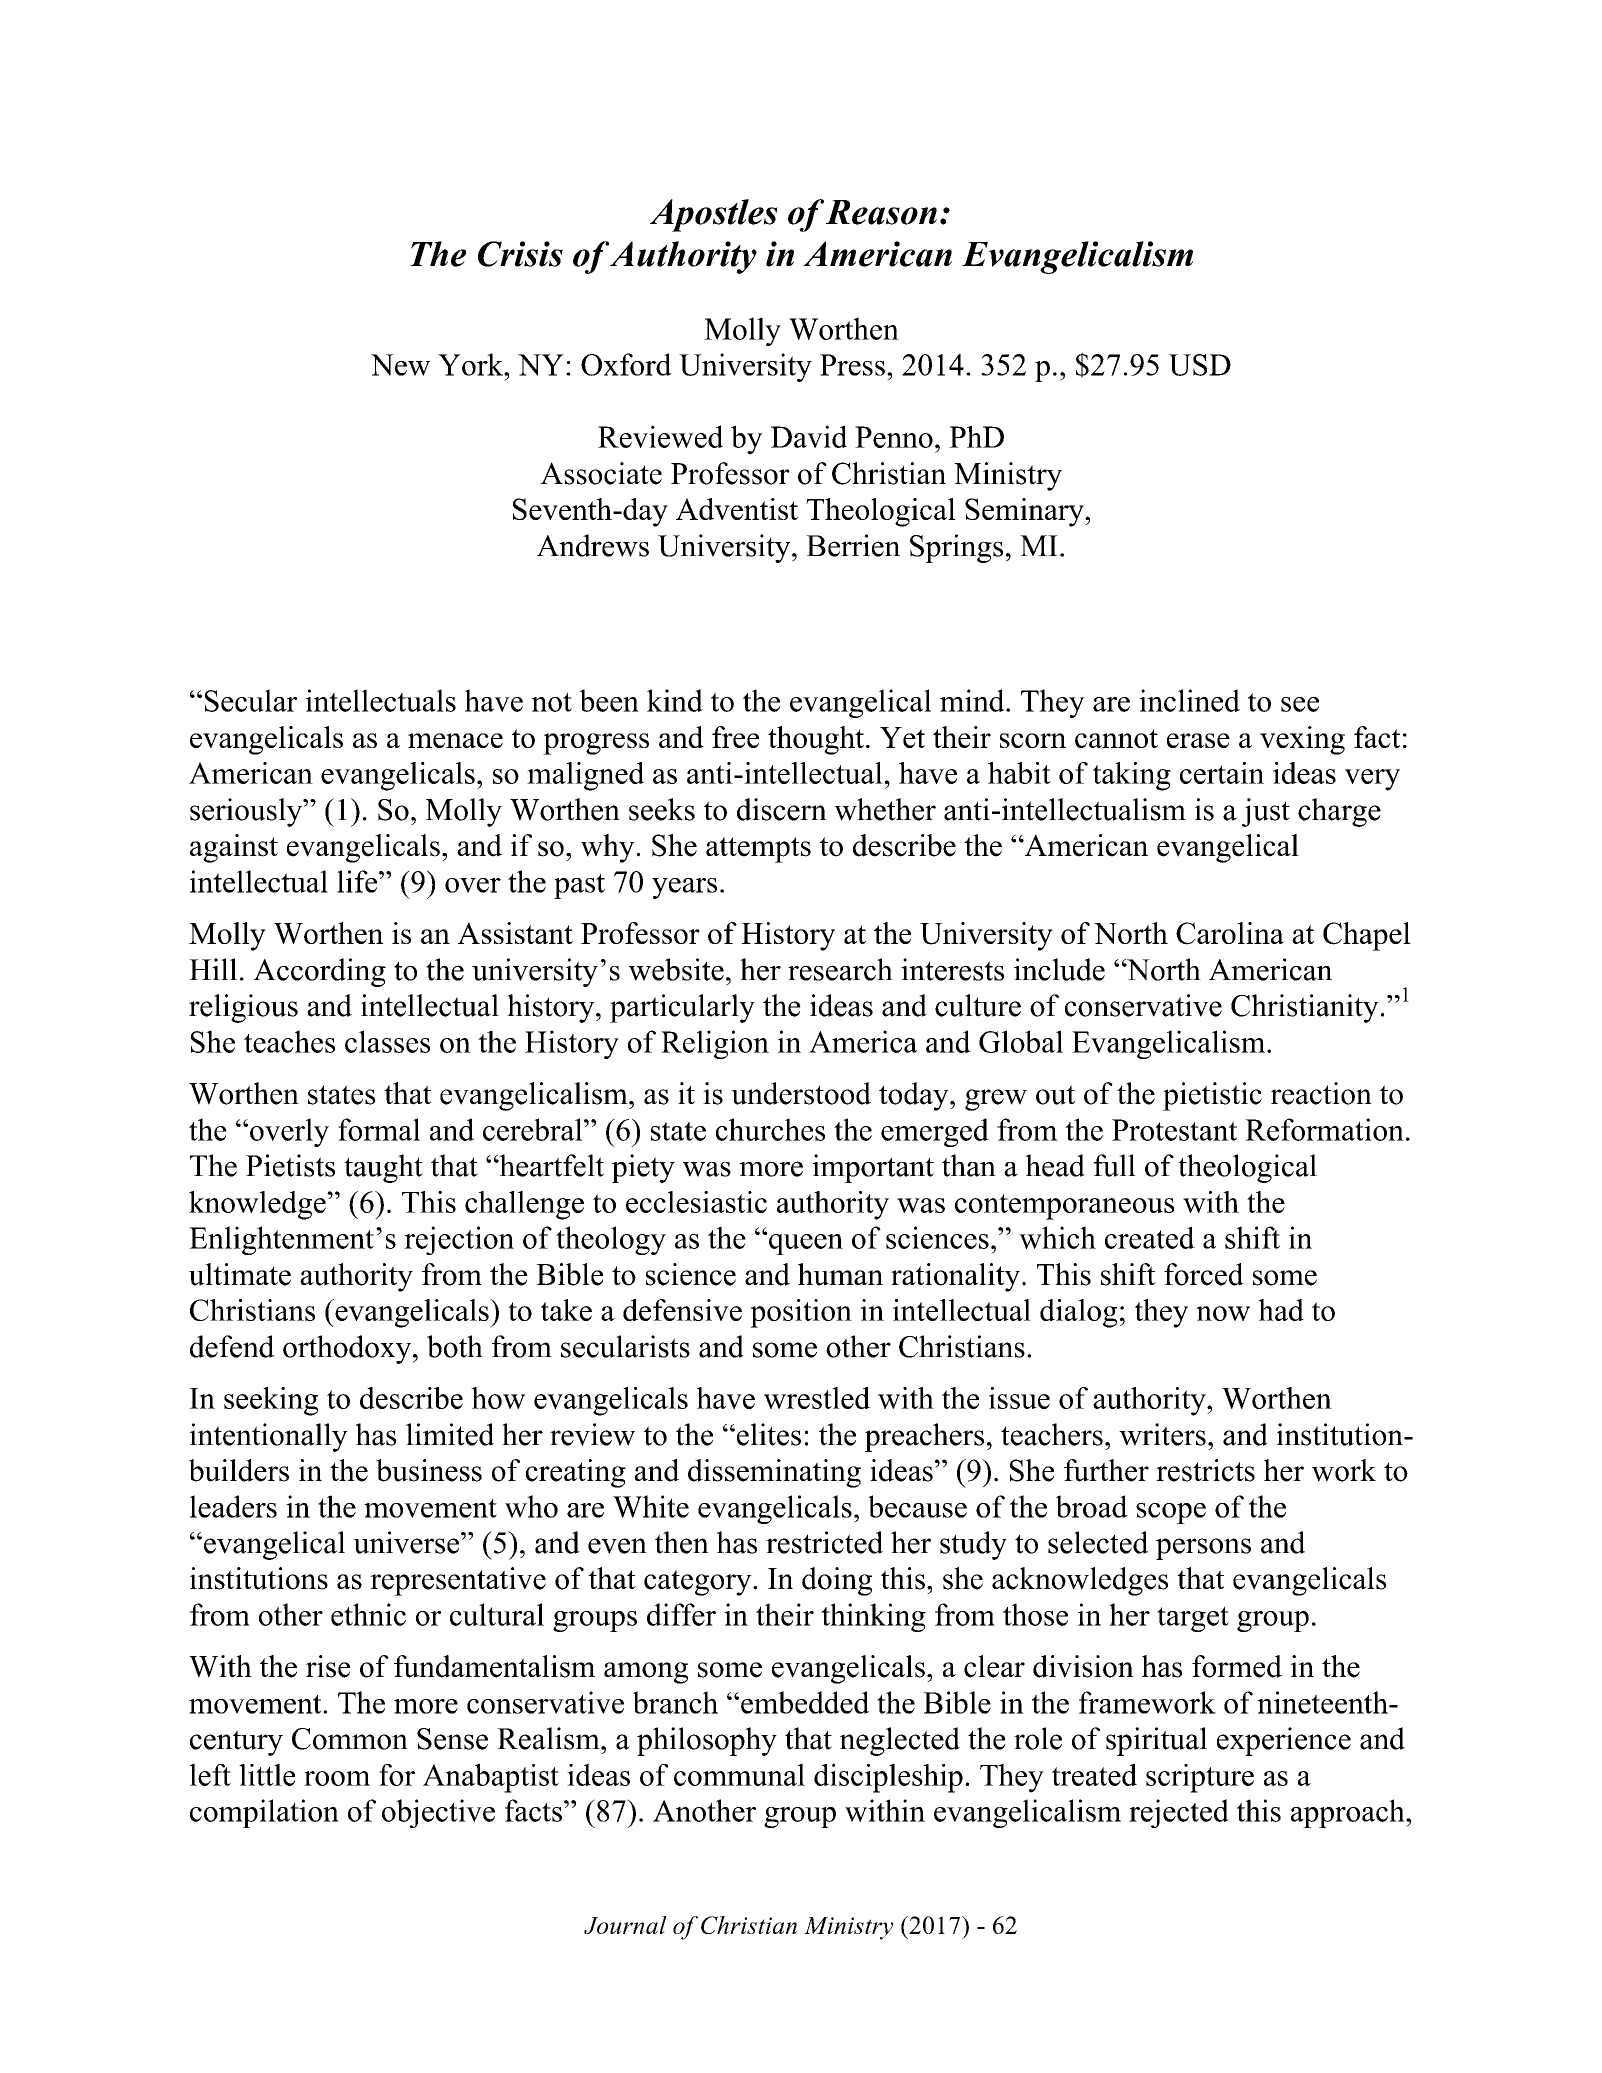  Describe the element at coordinates (739, 1774) in the document. I see `communal` at that location.
